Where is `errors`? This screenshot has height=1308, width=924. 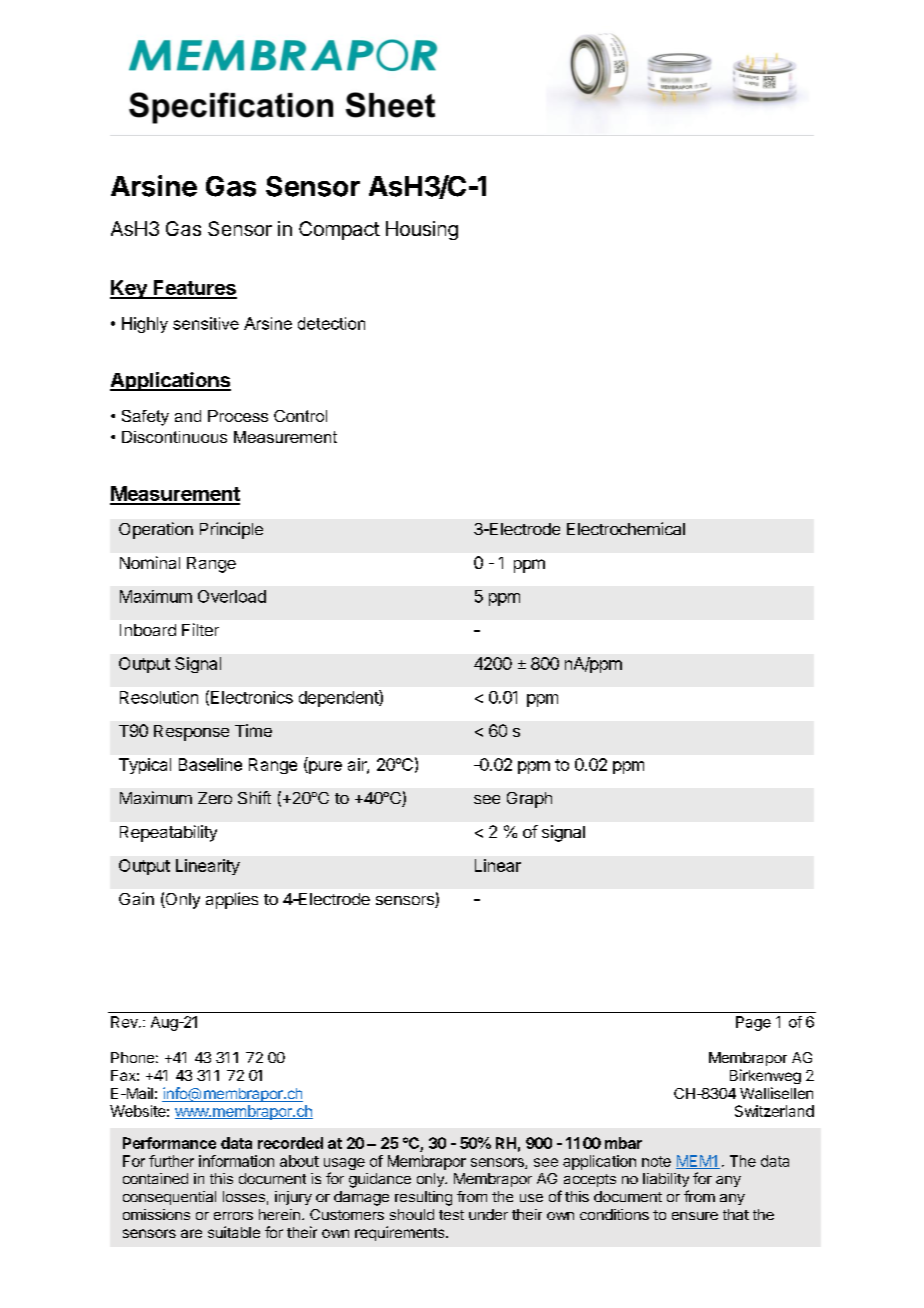
errors is located at coordinates (233, 1216).
